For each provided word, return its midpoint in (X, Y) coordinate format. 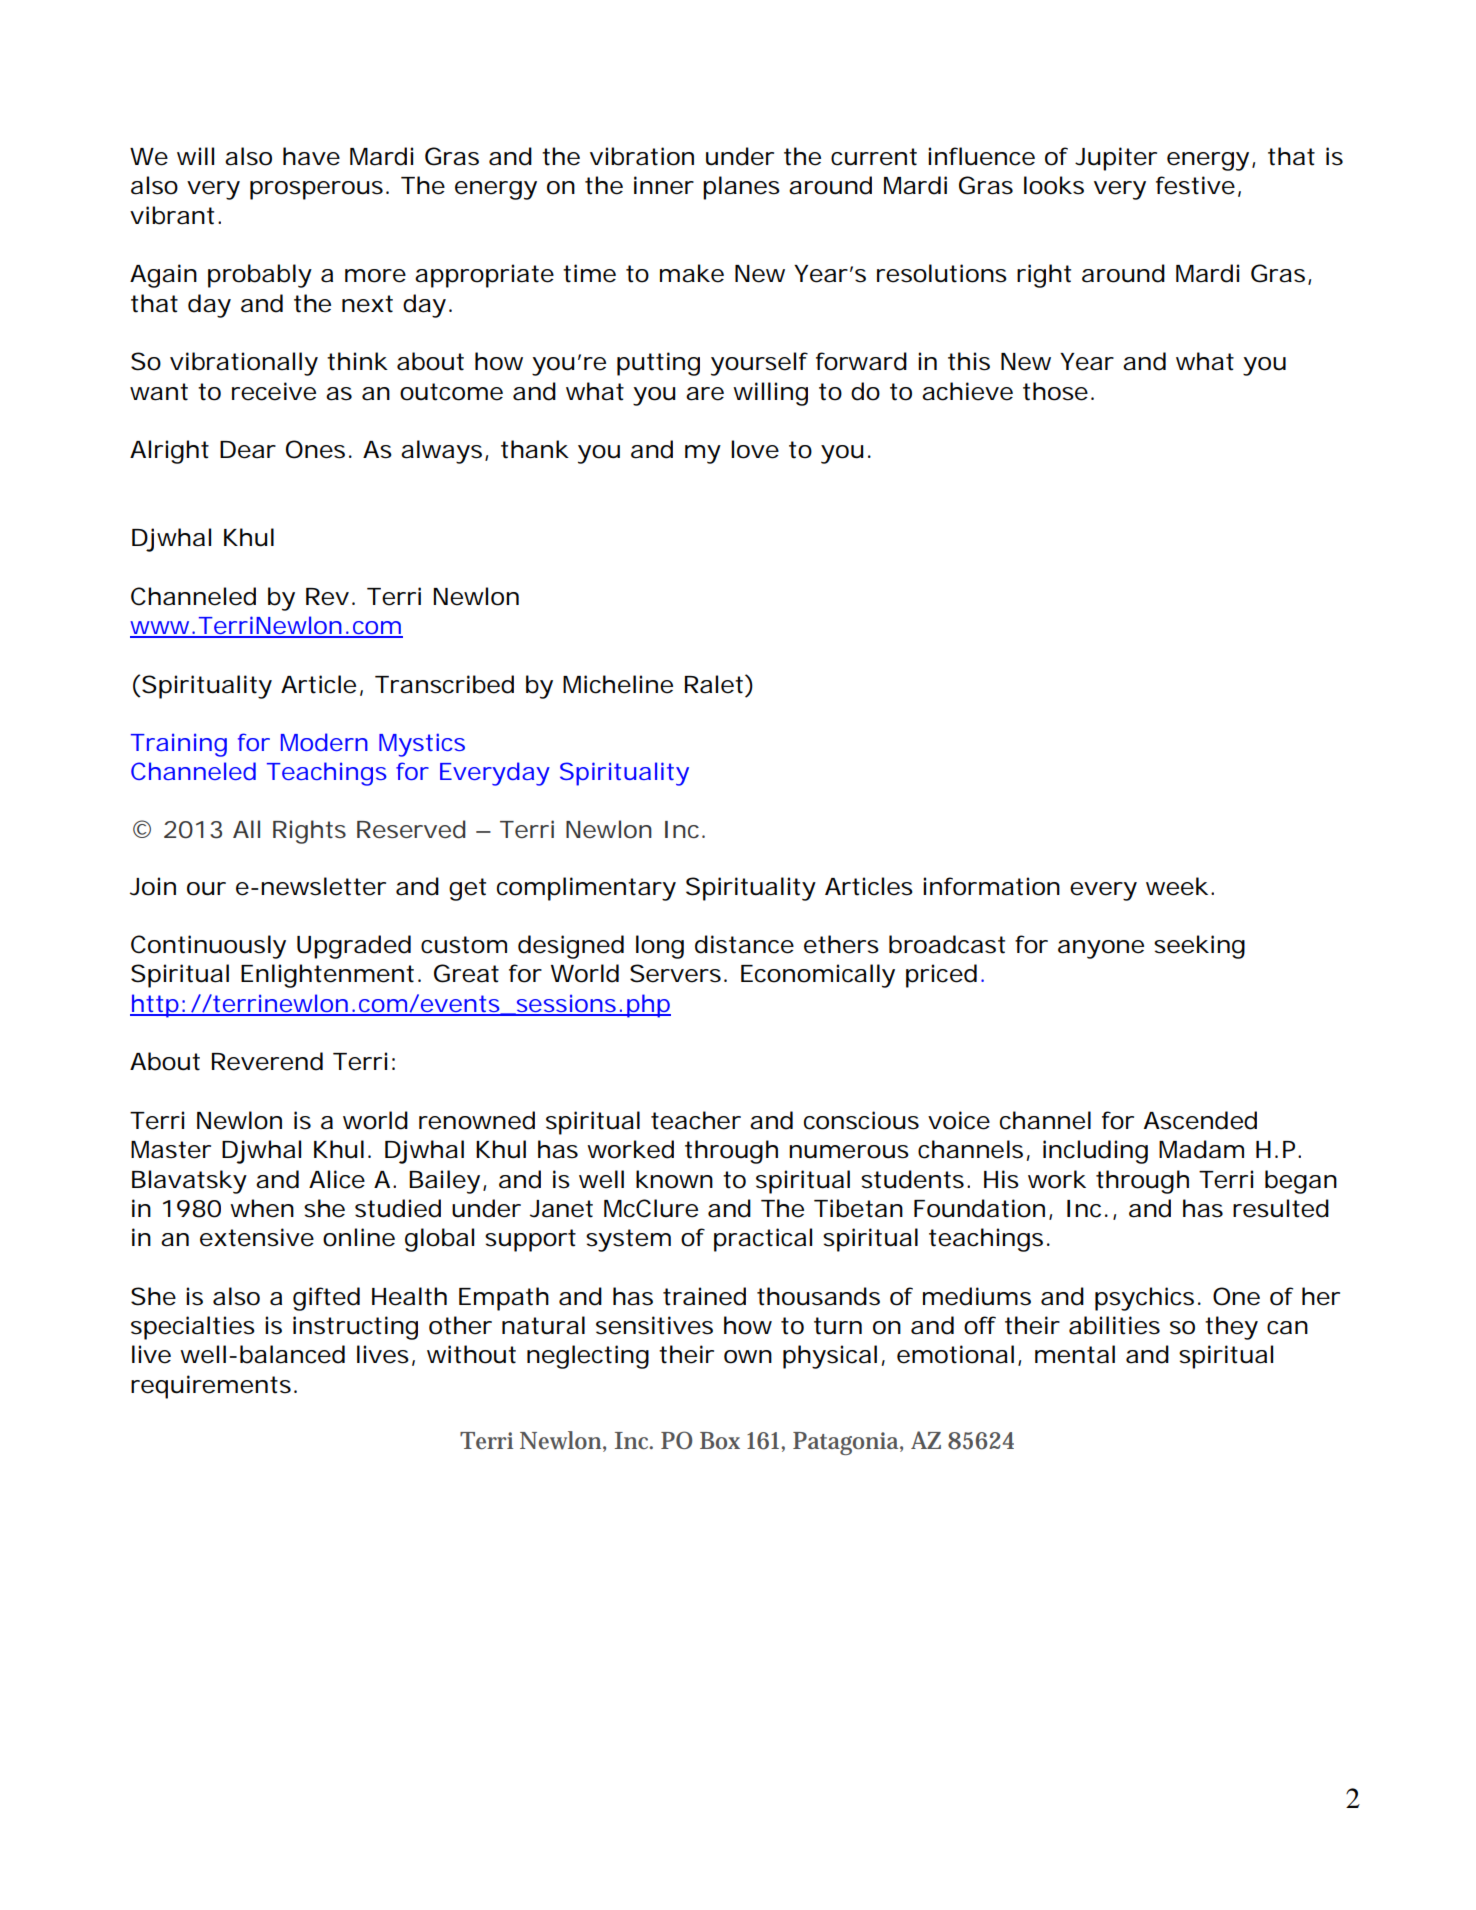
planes (741, 188)
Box (720, 1441)
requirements (211, 1387)
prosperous (316, 190)
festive (1195, 185)
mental (1075, 1354)
